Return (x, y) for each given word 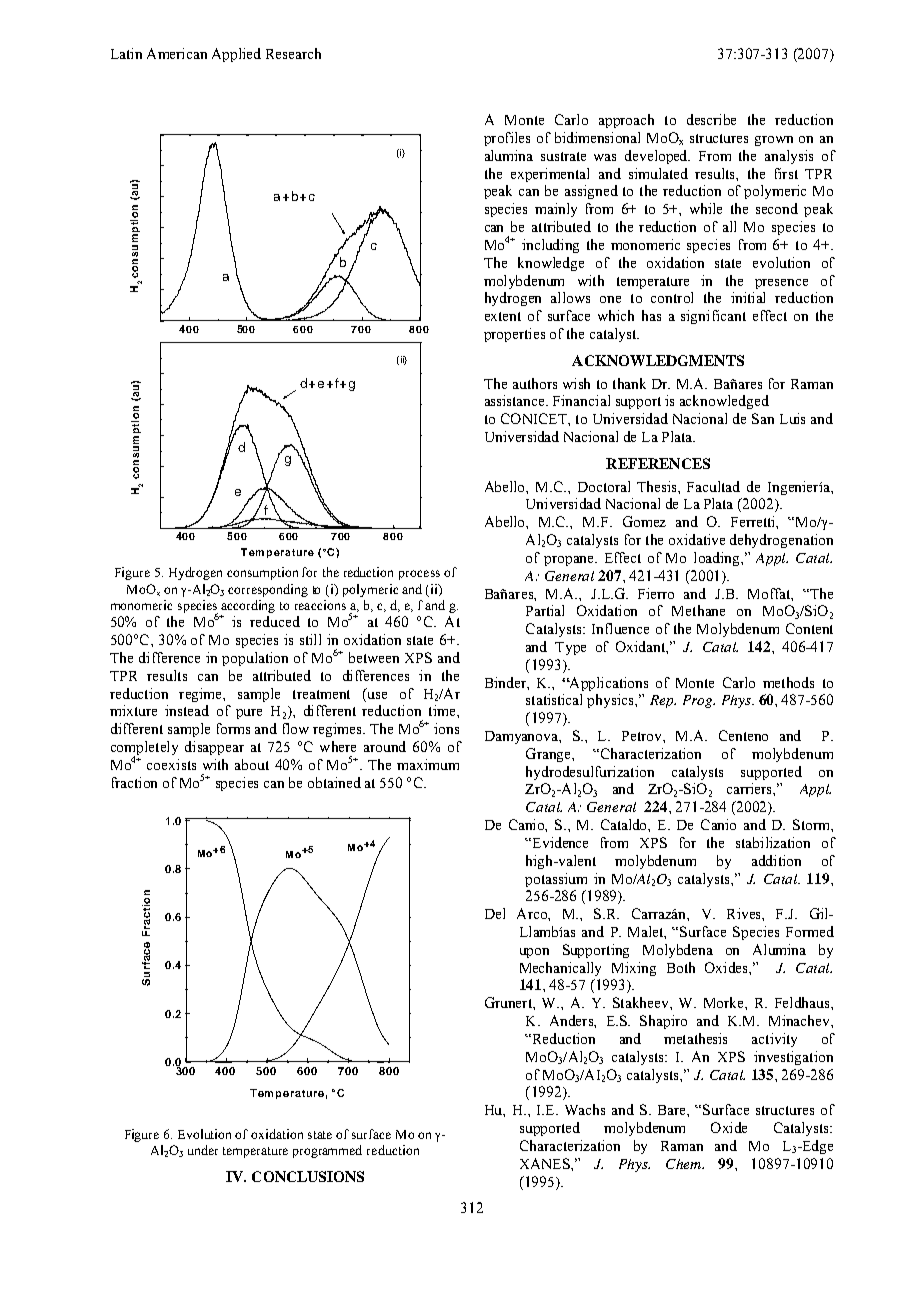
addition (776, 860)
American (177, 53)
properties (514, 335)
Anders (572, 1020)
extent (503, 316)
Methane (698, 610)
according (248, 606)
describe (711, 119)
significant (713, 317)
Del (495, 913)
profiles (507, 139)
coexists (171, 764)
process (419, 575)
